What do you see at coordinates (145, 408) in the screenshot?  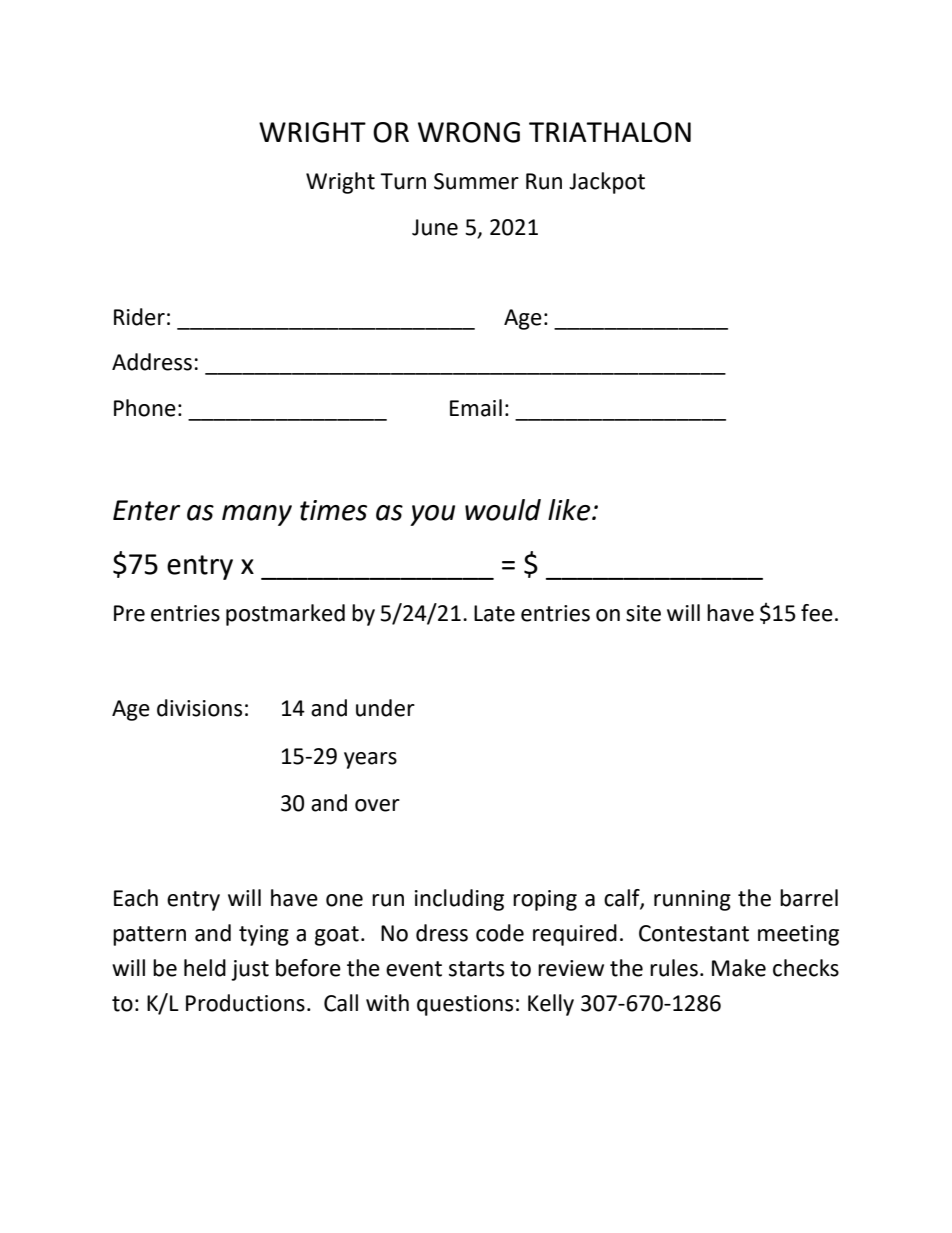 I see `Phone` at bounding box center [145, 408].
